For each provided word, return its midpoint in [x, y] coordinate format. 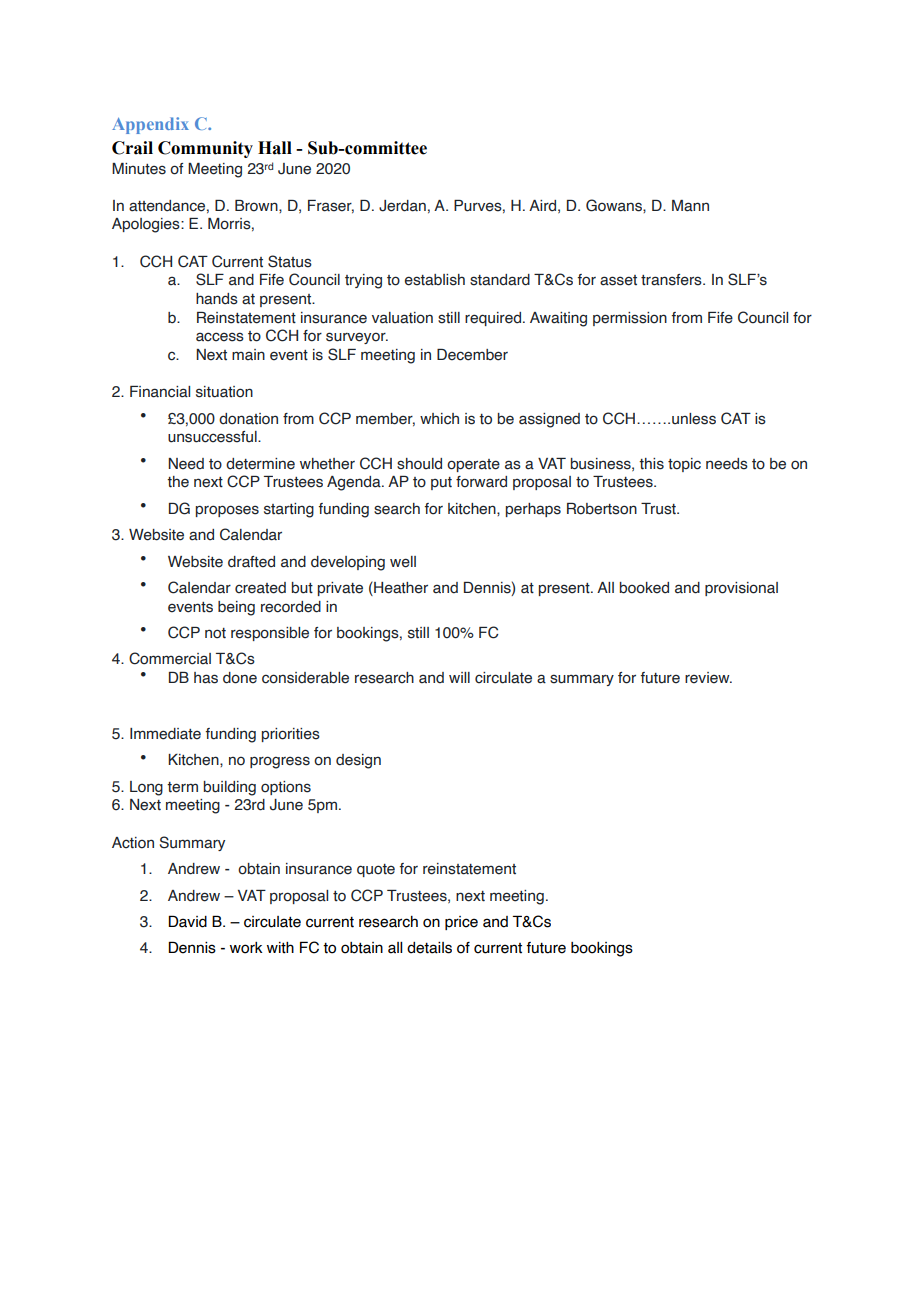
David [187, 921]
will [459, 677]
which [439, 419]
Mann [690, 206]
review [708, 678]
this [651, 464]
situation [224, 392]
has [206, 678]
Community [205, 149]
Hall [275, 148]
